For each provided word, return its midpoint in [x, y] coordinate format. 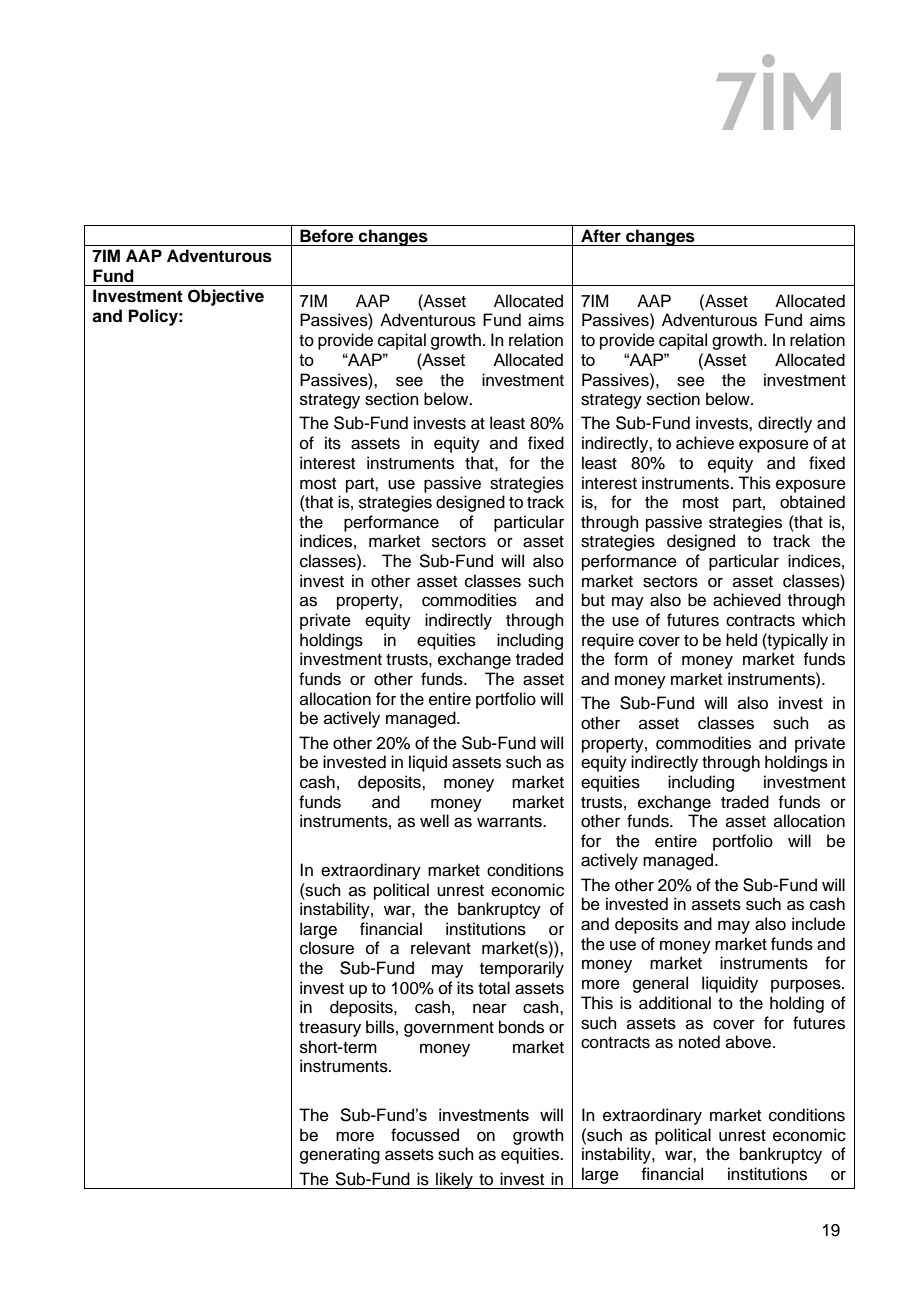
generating [340, 1155]
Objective [226, 297]
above [750, 1042]
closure [327, 948]
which [823, 620]
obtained [812, 502]
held [741, 640]
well [434, 821]
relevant [441, 948]
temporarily [522, 969]
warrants [510, 822]
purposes [807, 986]
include [818, 924]
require [608, 641]
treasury [330, 1029]
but [593, 600]
